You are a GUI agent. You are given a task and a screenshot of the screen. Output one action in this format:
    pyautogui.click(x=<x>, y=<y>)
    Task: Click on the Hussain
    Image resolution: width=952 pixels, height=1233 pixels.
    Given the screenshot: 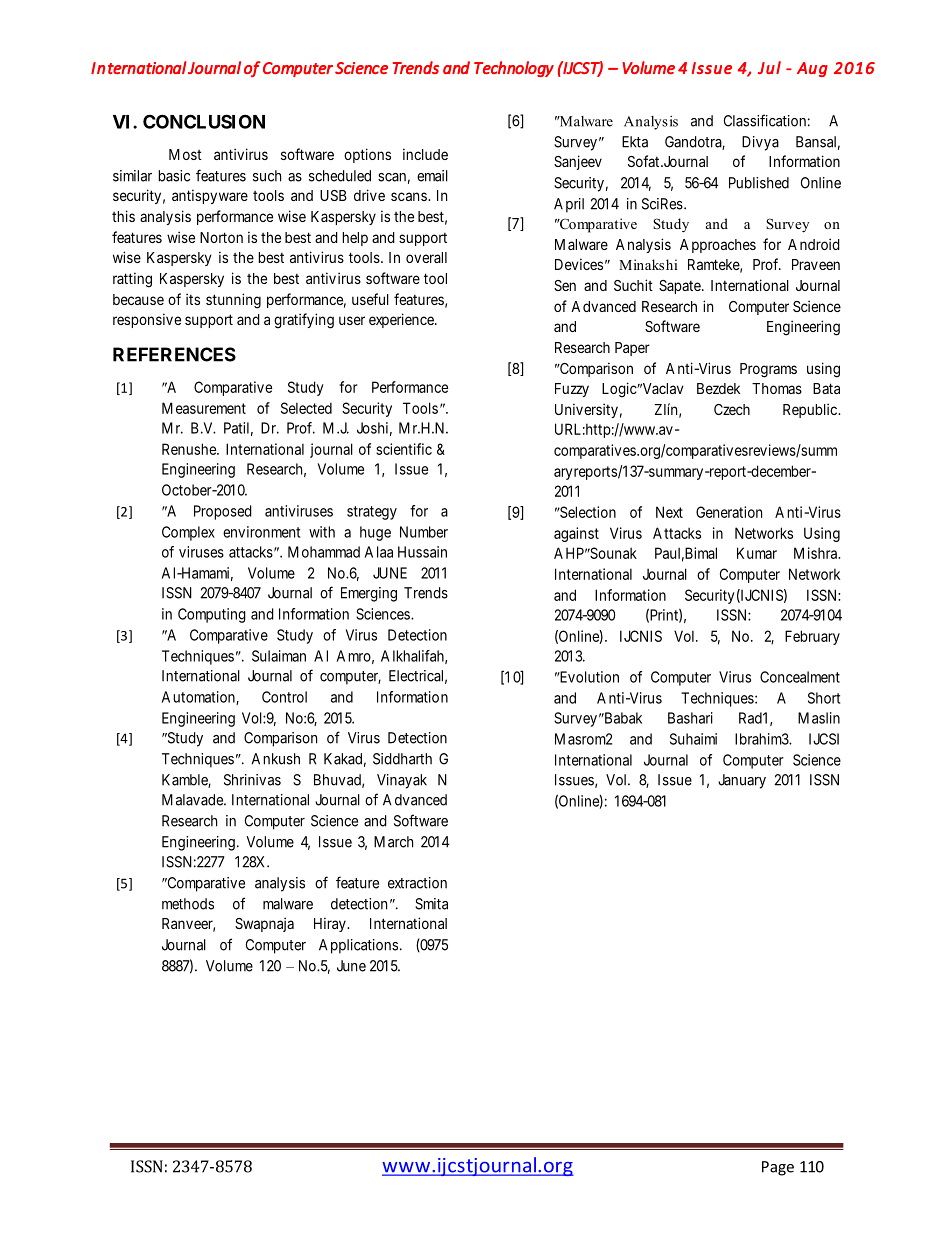 What is the action you would take?
    pyautogui.click(x=422, y=552)
